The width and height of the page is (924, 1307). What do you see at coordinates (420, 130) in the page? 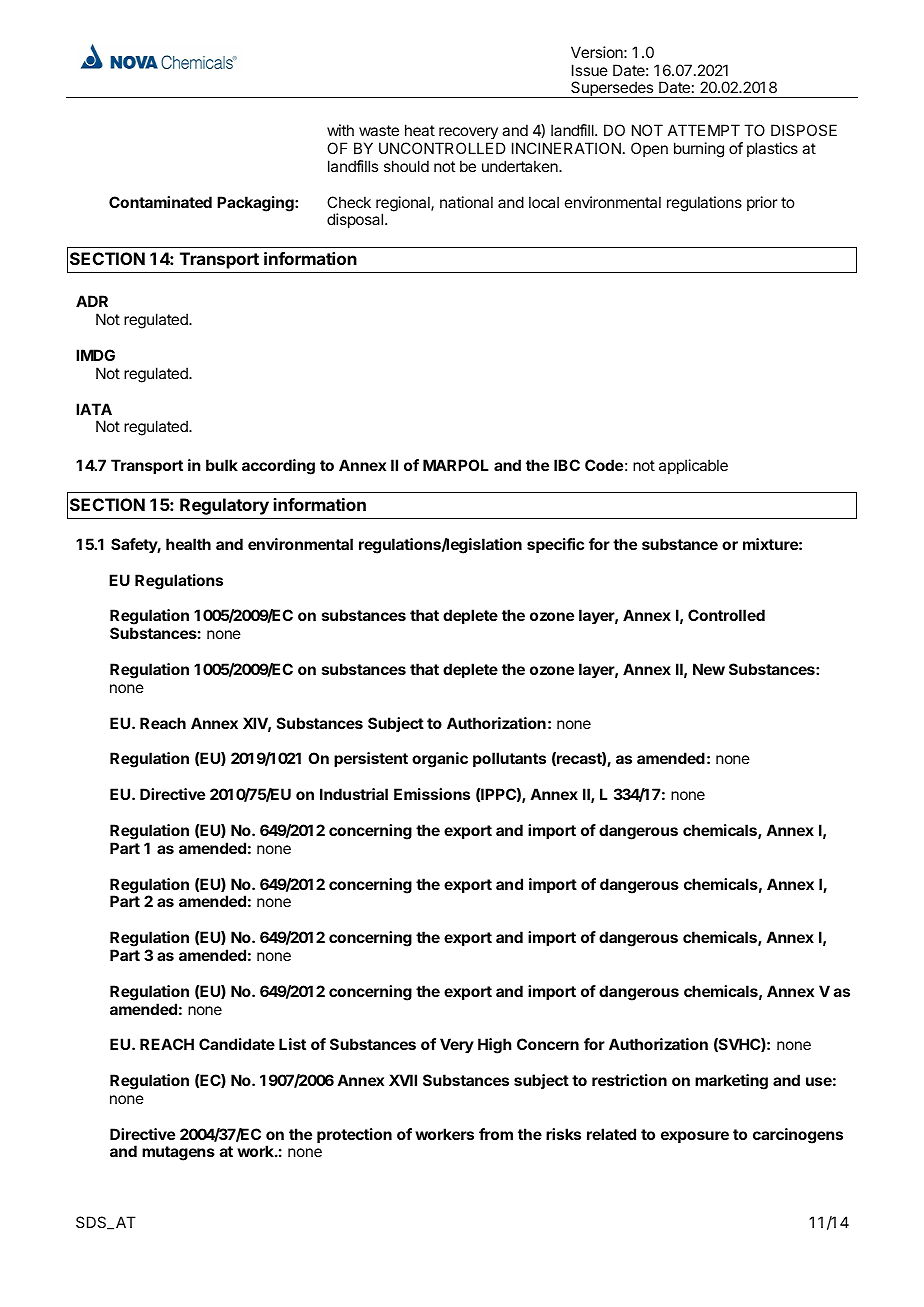
I see `heat` at bounding box center [420, 130].
